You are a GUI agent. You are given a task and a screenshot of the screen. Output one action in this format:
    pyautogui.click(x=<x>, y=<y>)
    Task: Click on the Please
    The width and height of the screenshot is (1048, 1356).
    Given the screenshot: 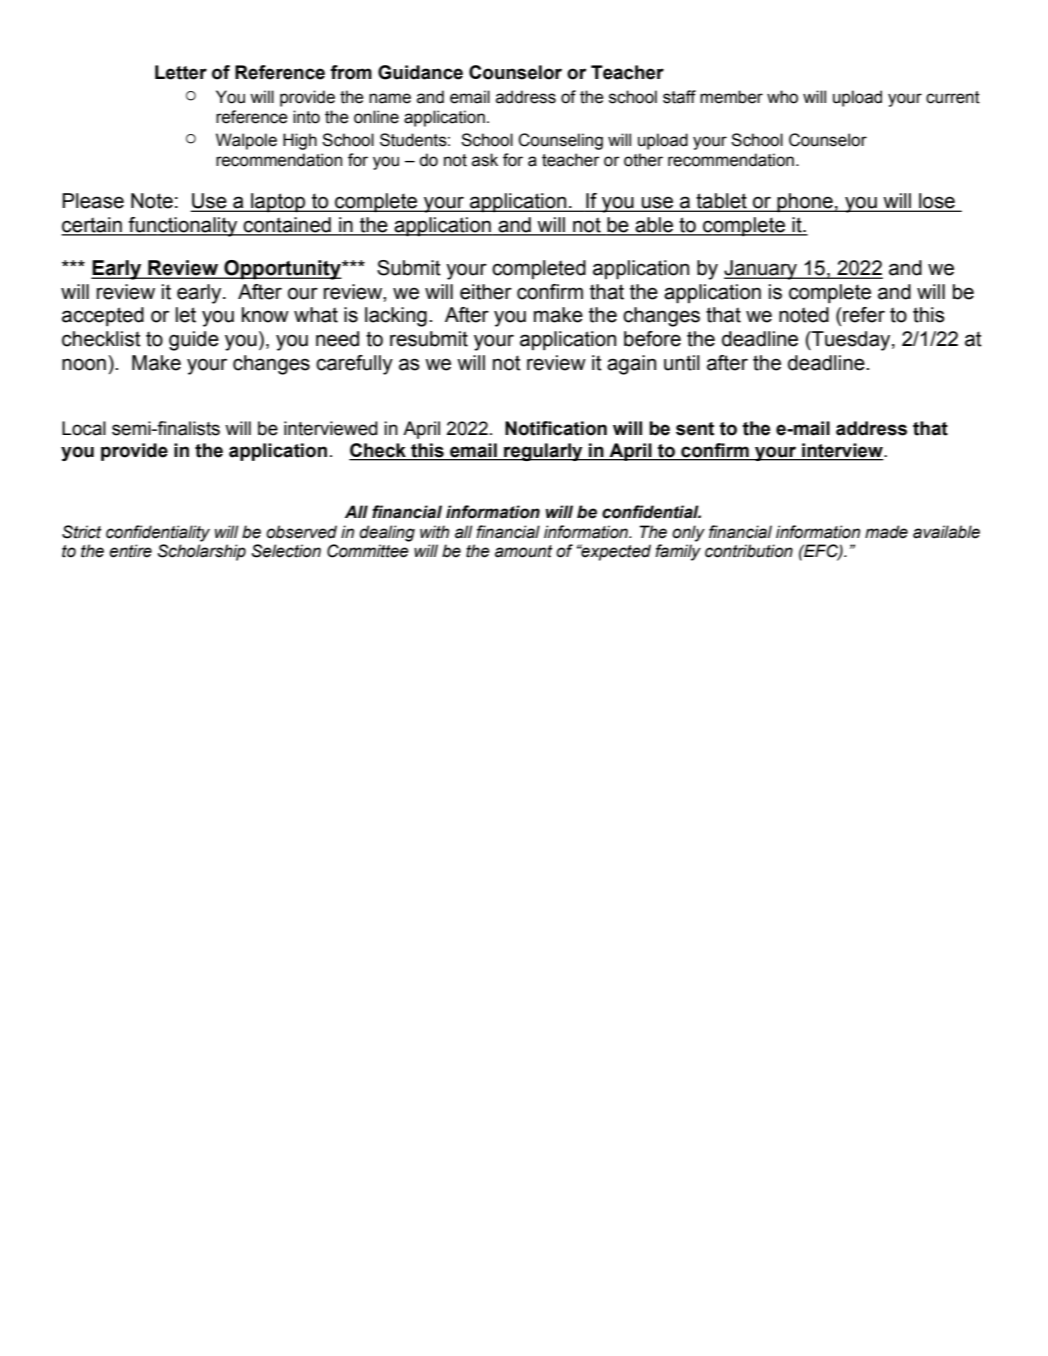 What is the action you would take?
    pyautogui.click(x=93, y=201)
